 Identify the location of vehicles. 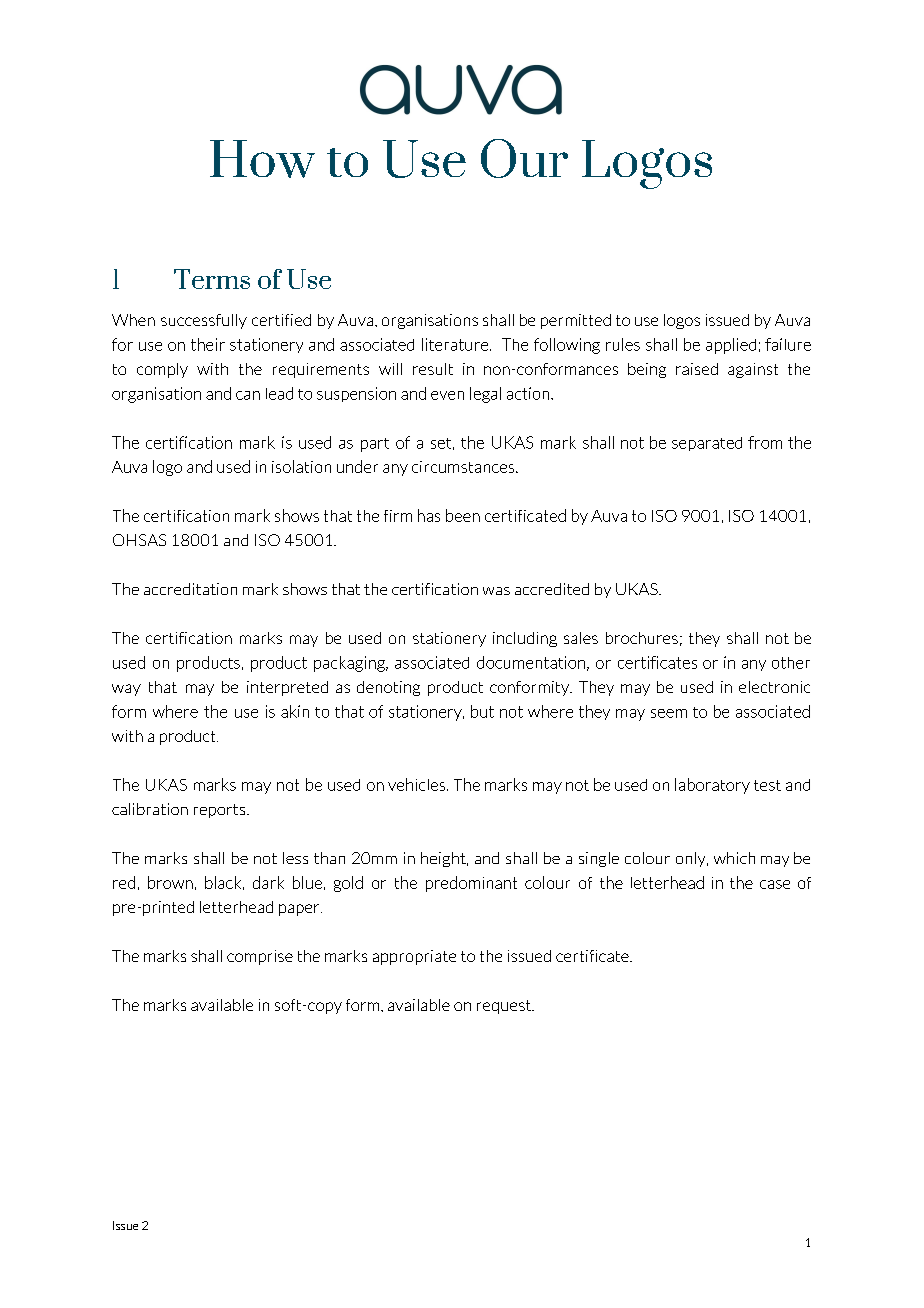
(418, 784).
